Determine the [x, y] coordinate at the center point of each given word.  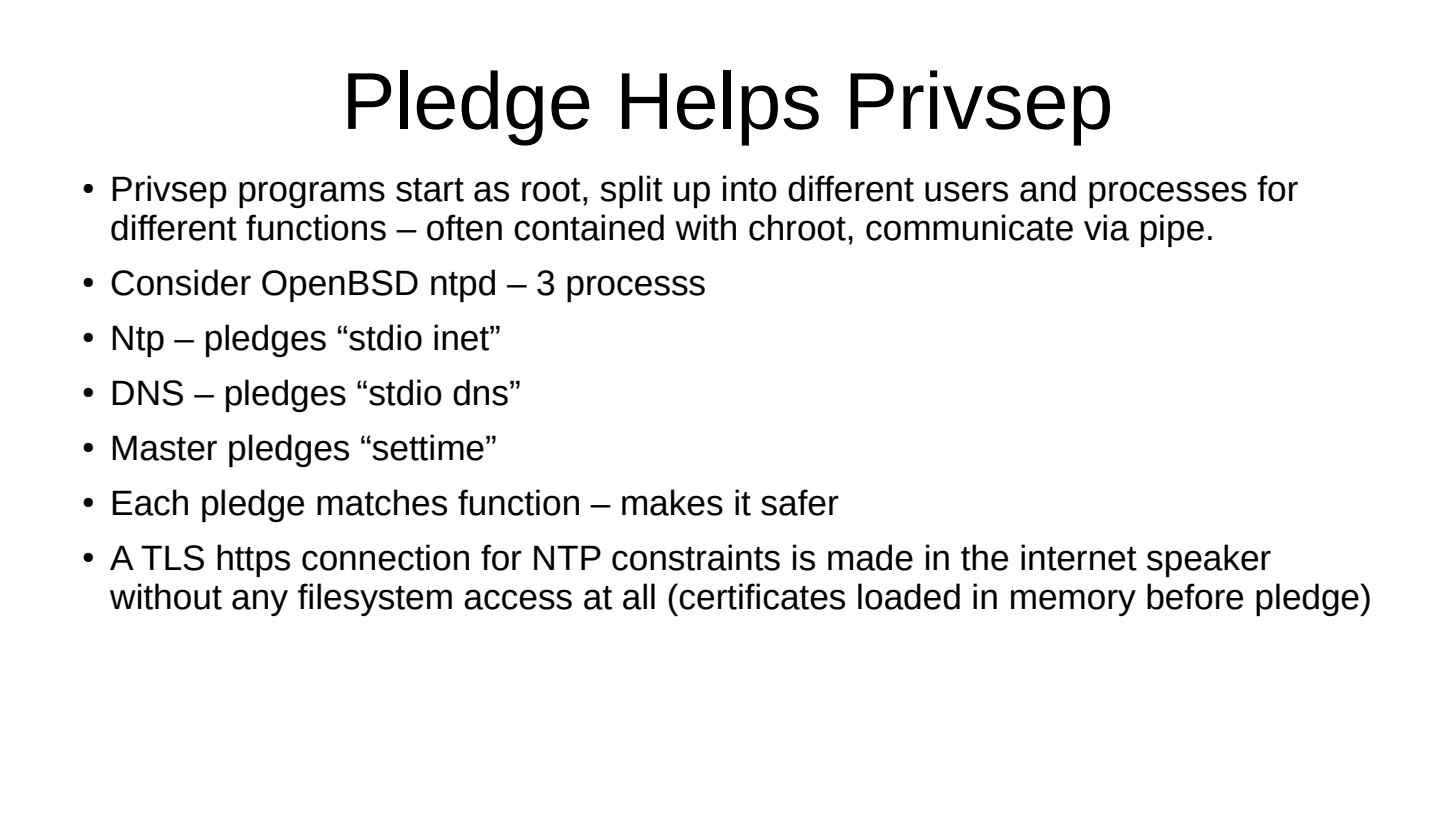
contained [589, 227]
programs [312, 194]
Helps [720, 108]
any [260, 602]
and [1048, 188]
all [639, 596]
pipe [1172, 230]
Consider [181, 282]
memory [1073, 602]
